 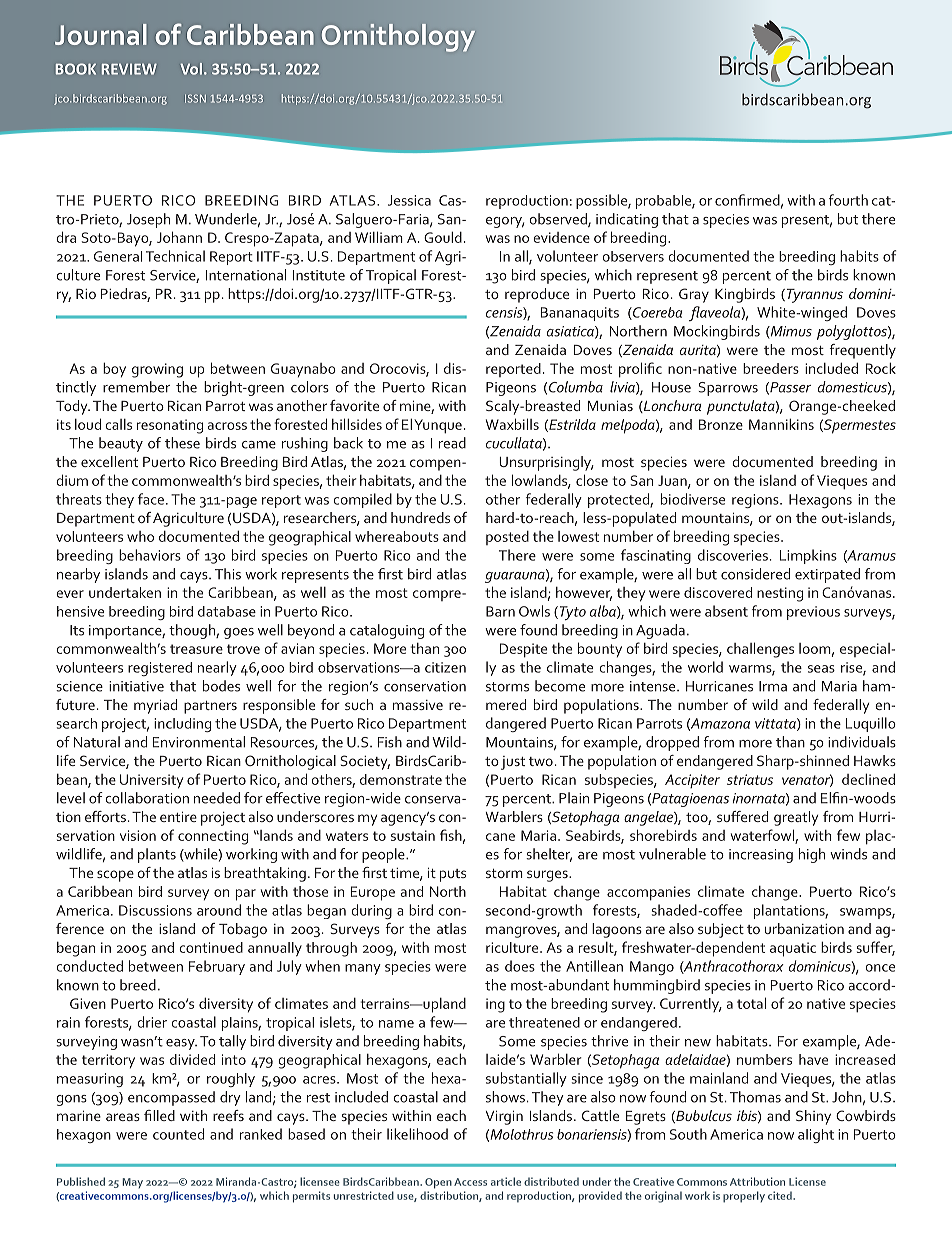 I want to click on Ornithology, so click(x=398, y=38).
